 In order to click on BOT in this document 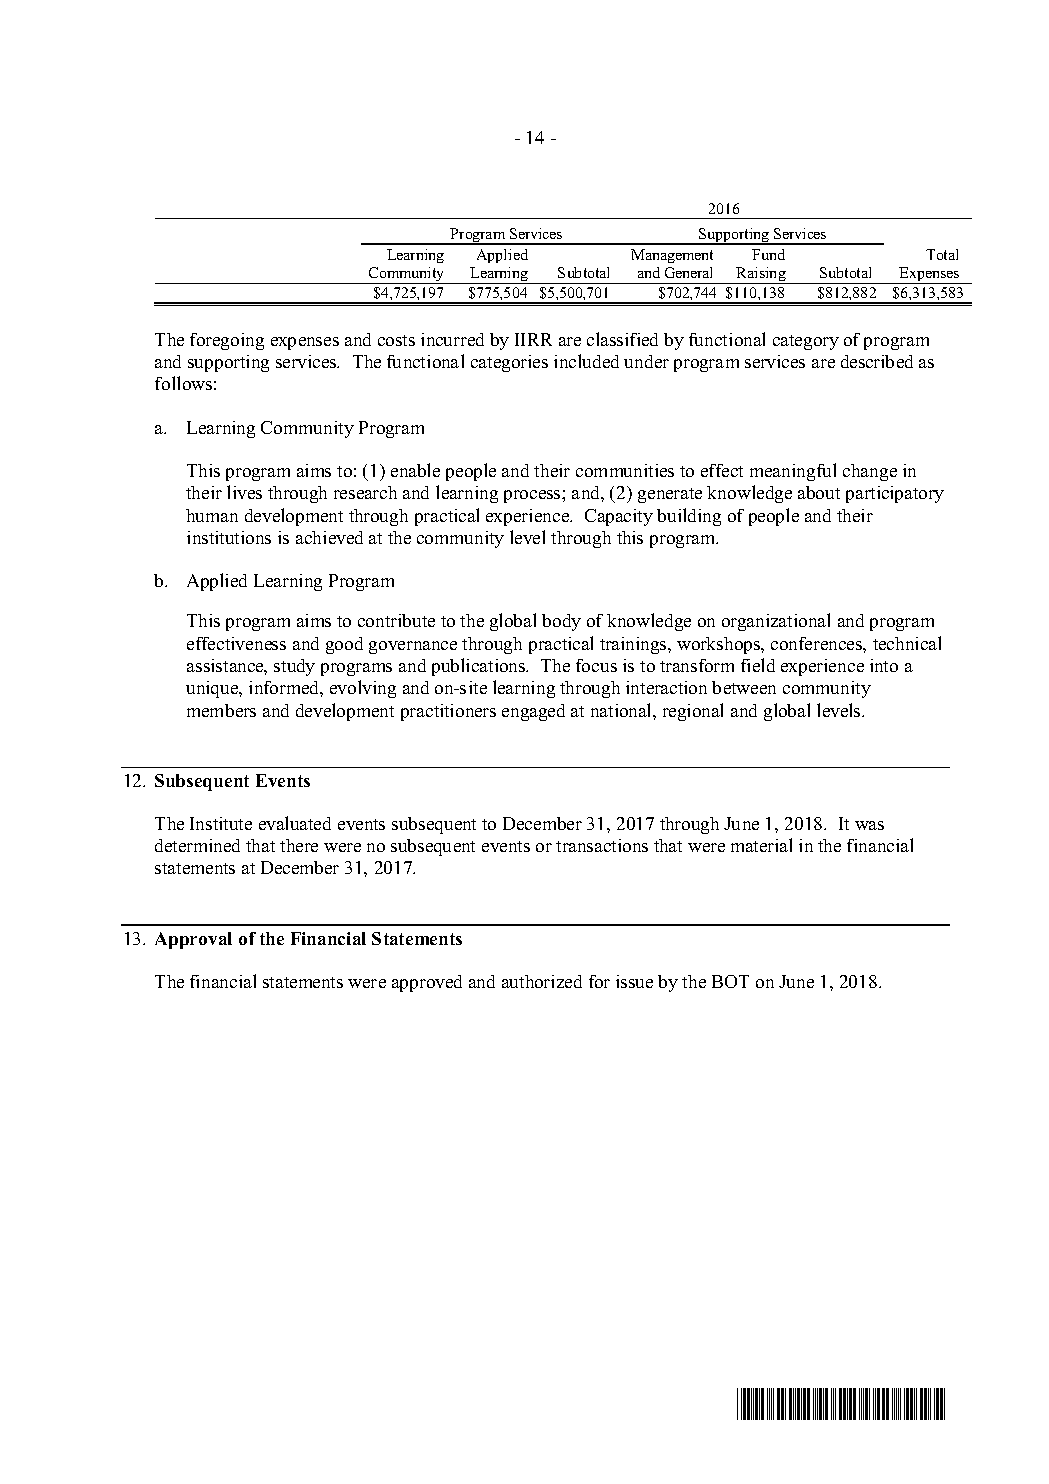, I will do `click(730, 981)`.
